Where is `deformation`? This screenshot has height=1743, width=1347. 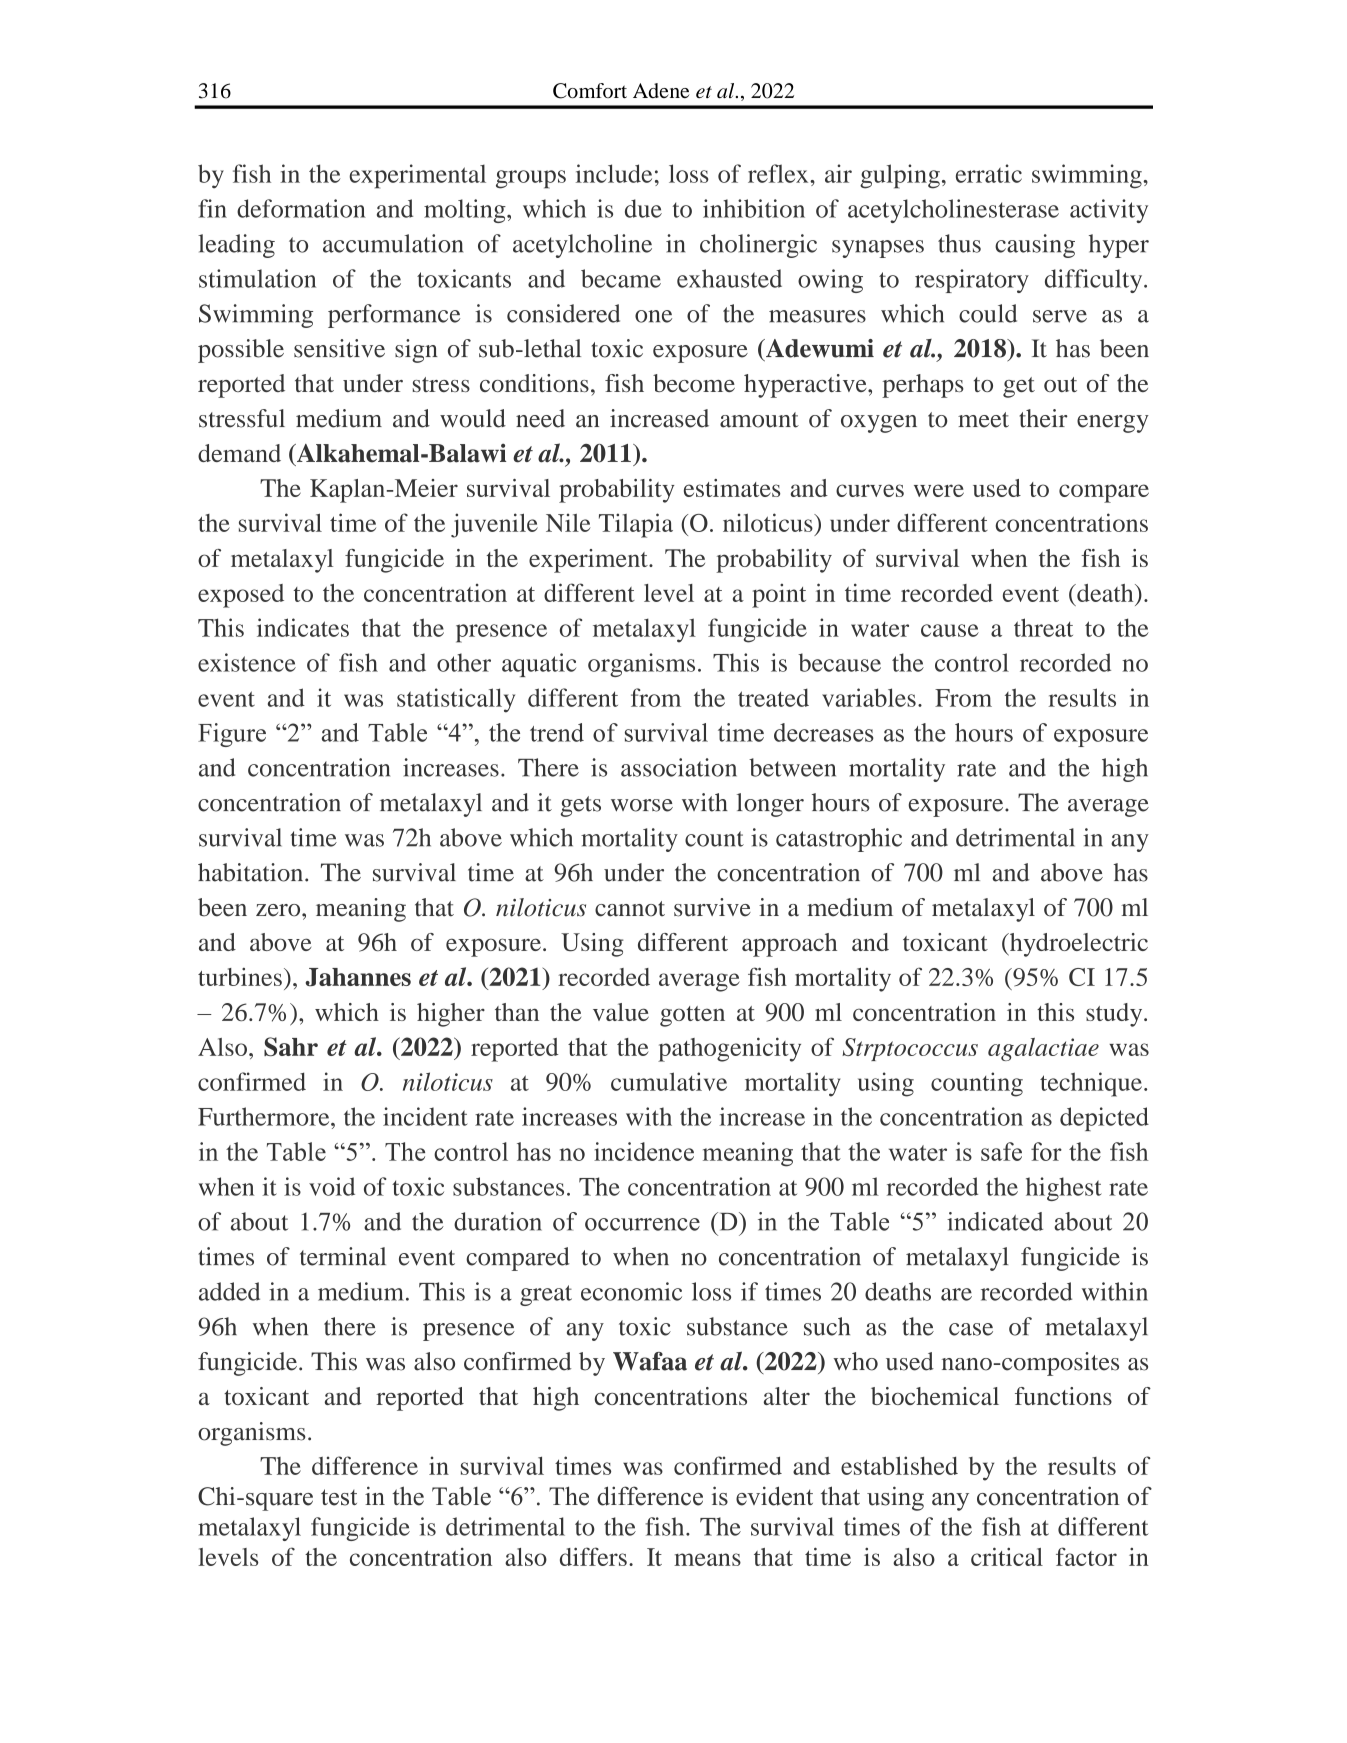 deformation is located at coordinates (301, 208).
